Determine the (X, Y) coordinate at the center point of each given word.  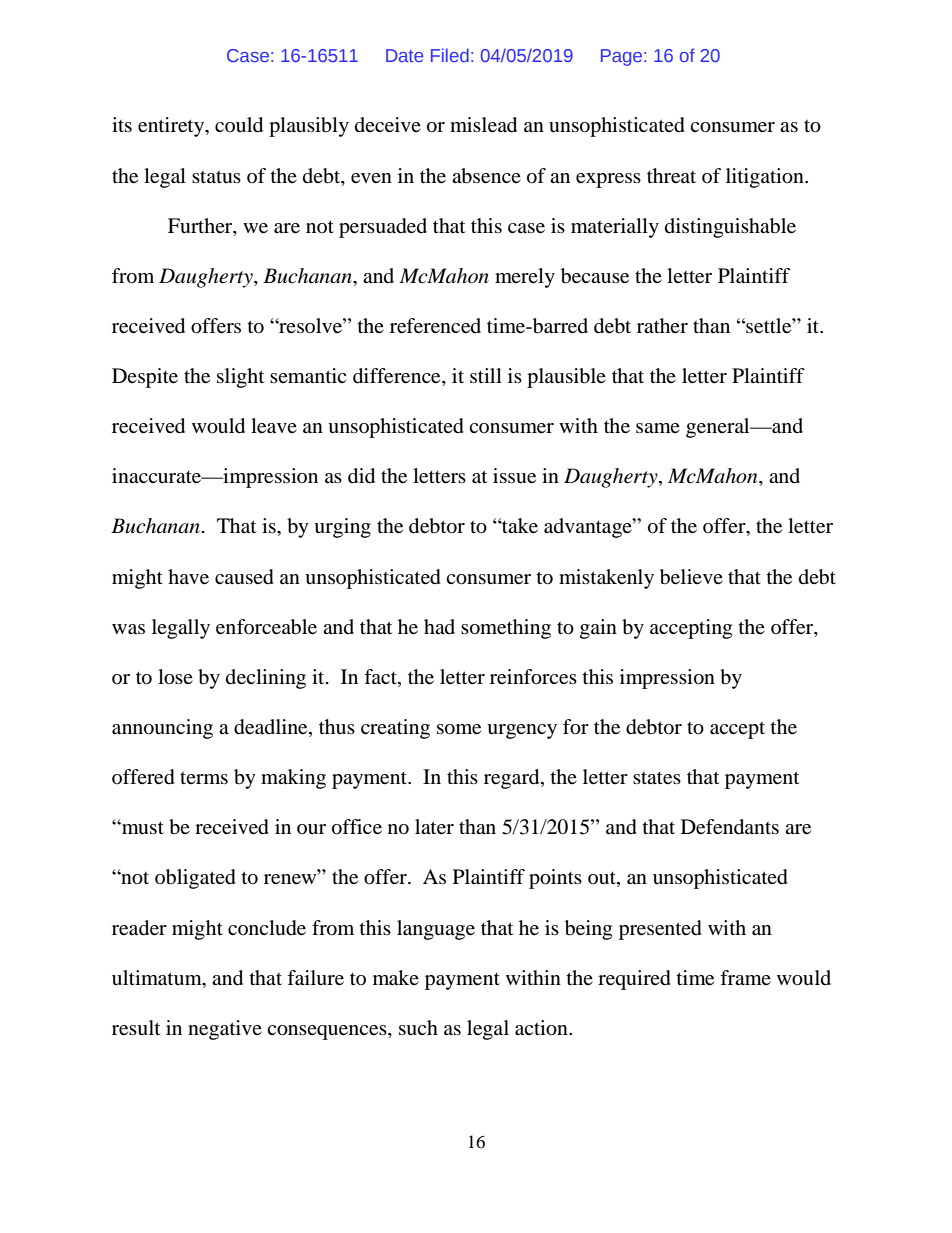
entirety (172, 127)
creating (395, 729)
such (418, 1028)
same (658, 428)
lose (175, 677)
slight (240, 378)
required (634, 980)
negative (225, 1030)
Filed (450, 55)
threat (671, 176)
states (657, 778)
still (486, 375)
